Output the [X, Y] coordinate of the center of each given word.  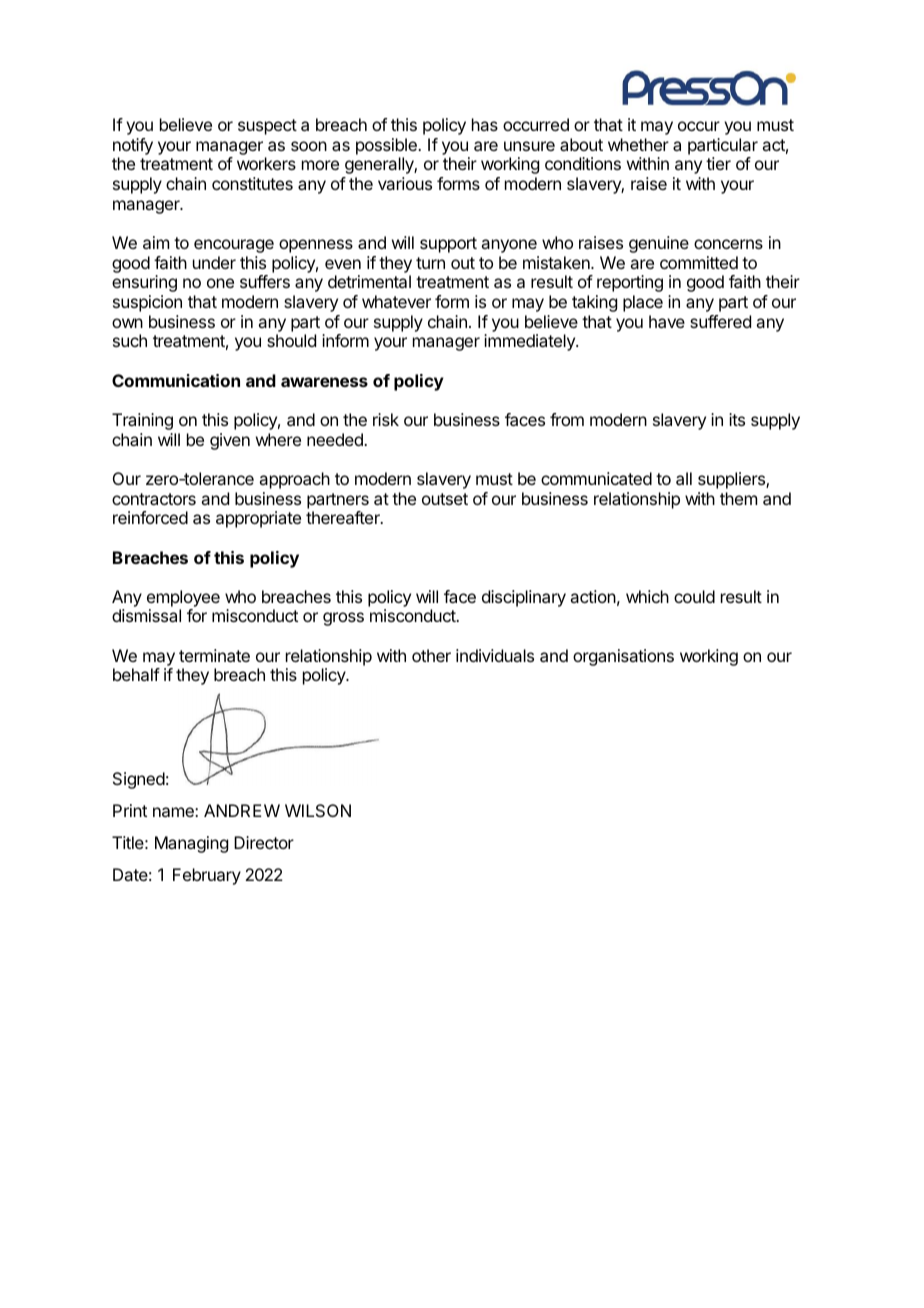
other [431, 655]
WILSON [318, 810]
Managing [191, 844]
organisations [623, 657]
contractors [154, 499]
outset [445, 499]
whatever [396, 301]
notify [133, 146]
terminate [214, 655]
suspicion [147, 303]
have [667, 321]
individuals [495, 655]
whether [638, 144]
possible [387, 146]
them [738, 498]
